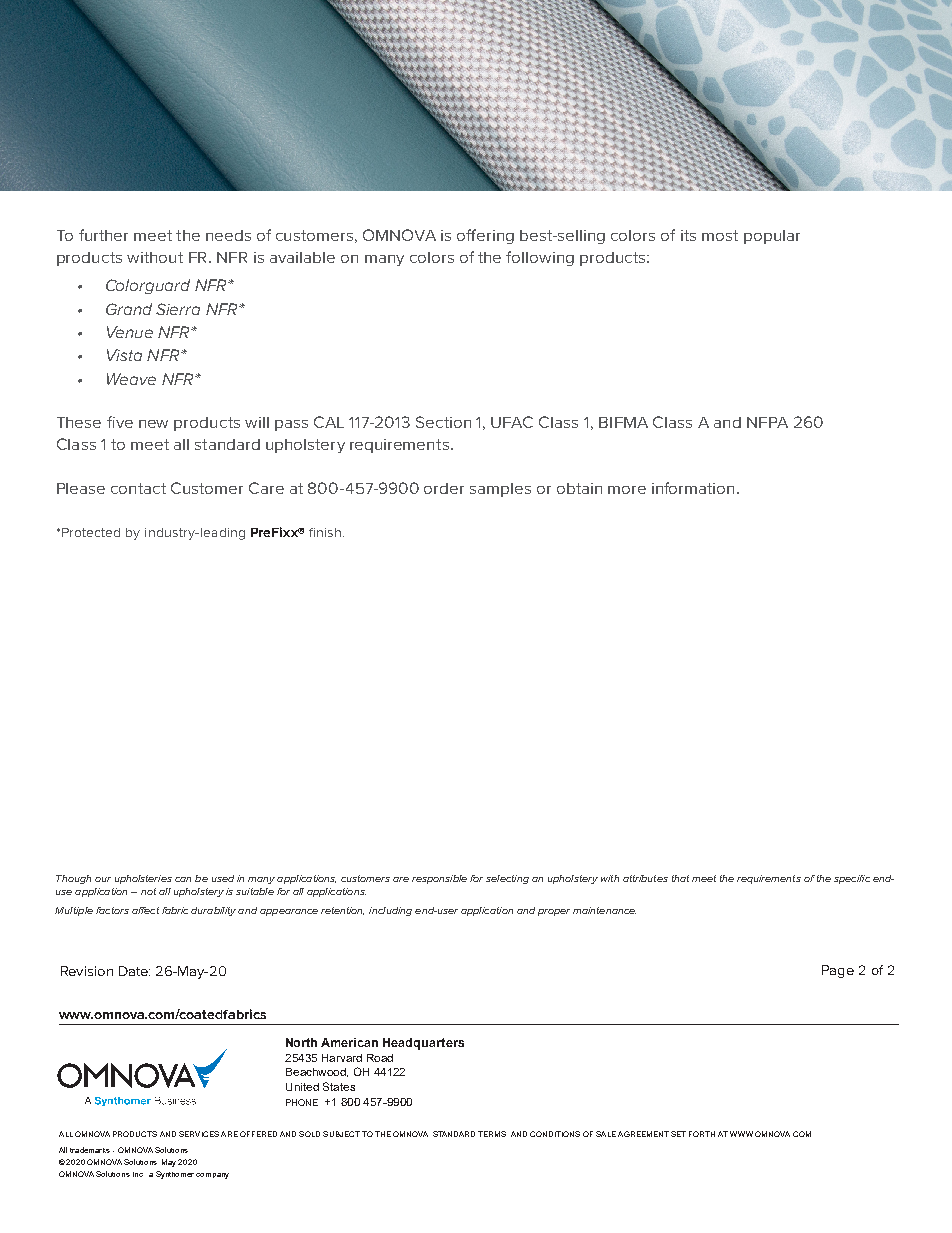  I want to click on needs, so click(228, 235).
